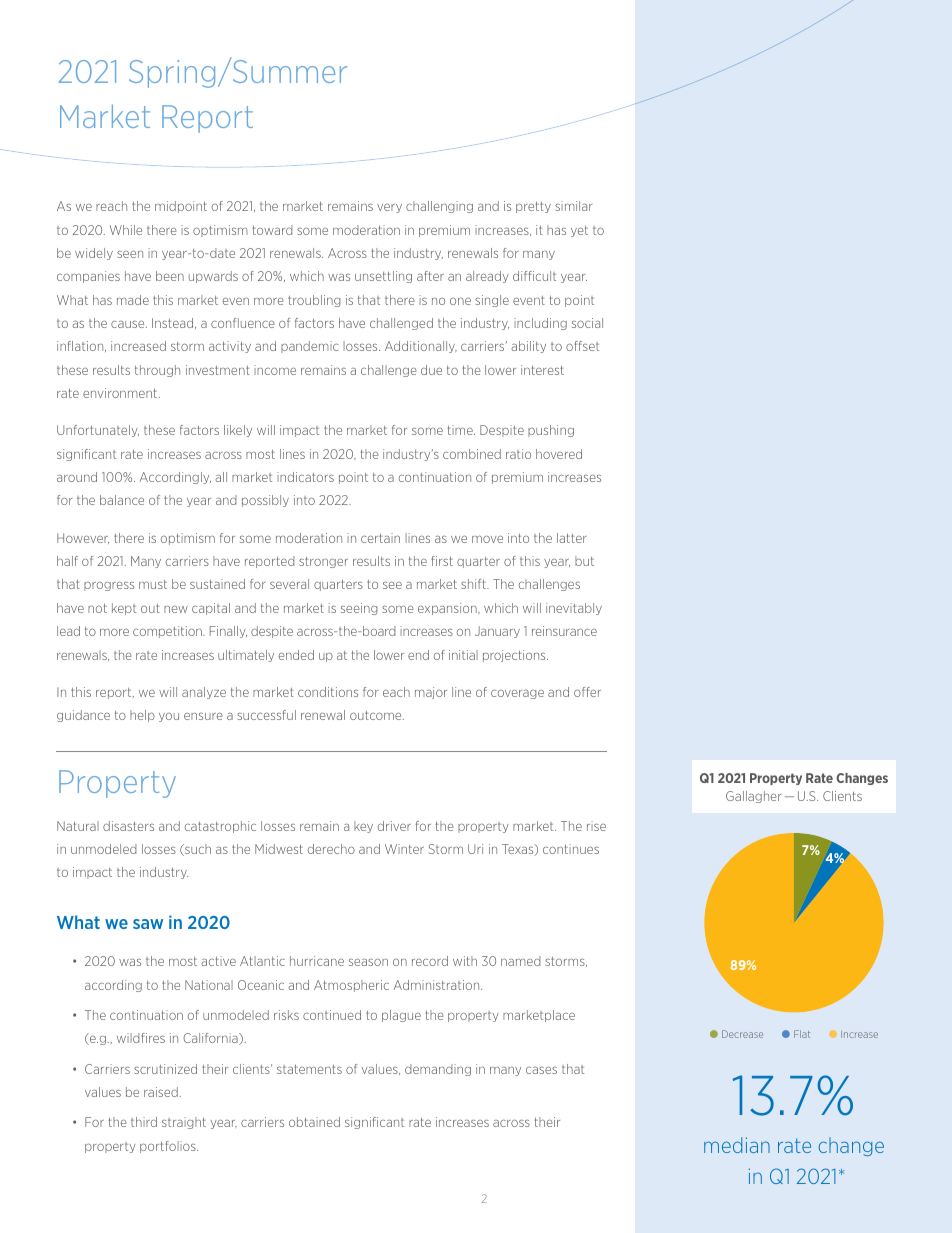 Image resolution: width=952 pixels, height=1233 pixels. I want to click on third, so click(144, 1122).
